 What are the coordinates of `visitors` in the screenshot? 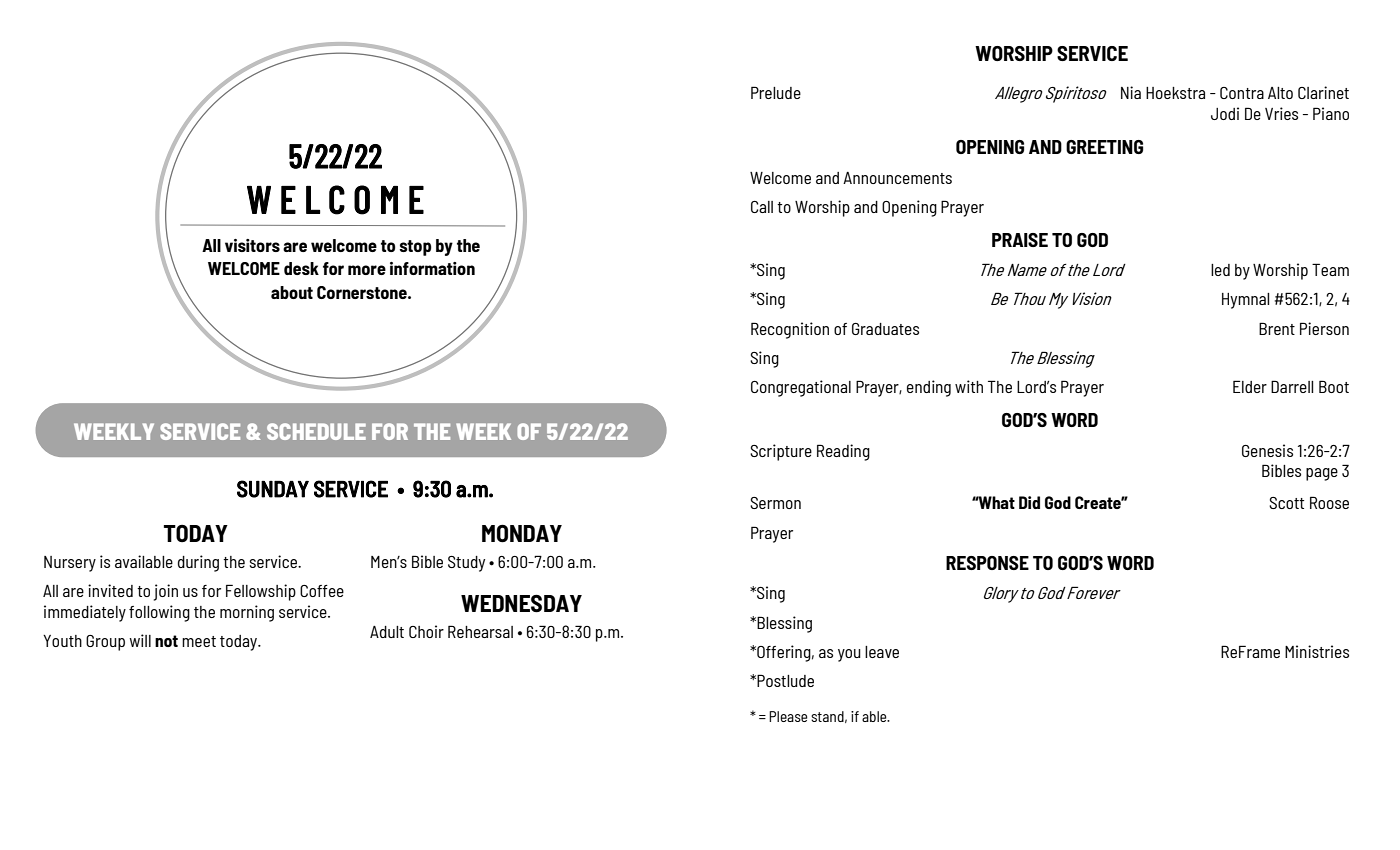 It's located at (252, 245).
